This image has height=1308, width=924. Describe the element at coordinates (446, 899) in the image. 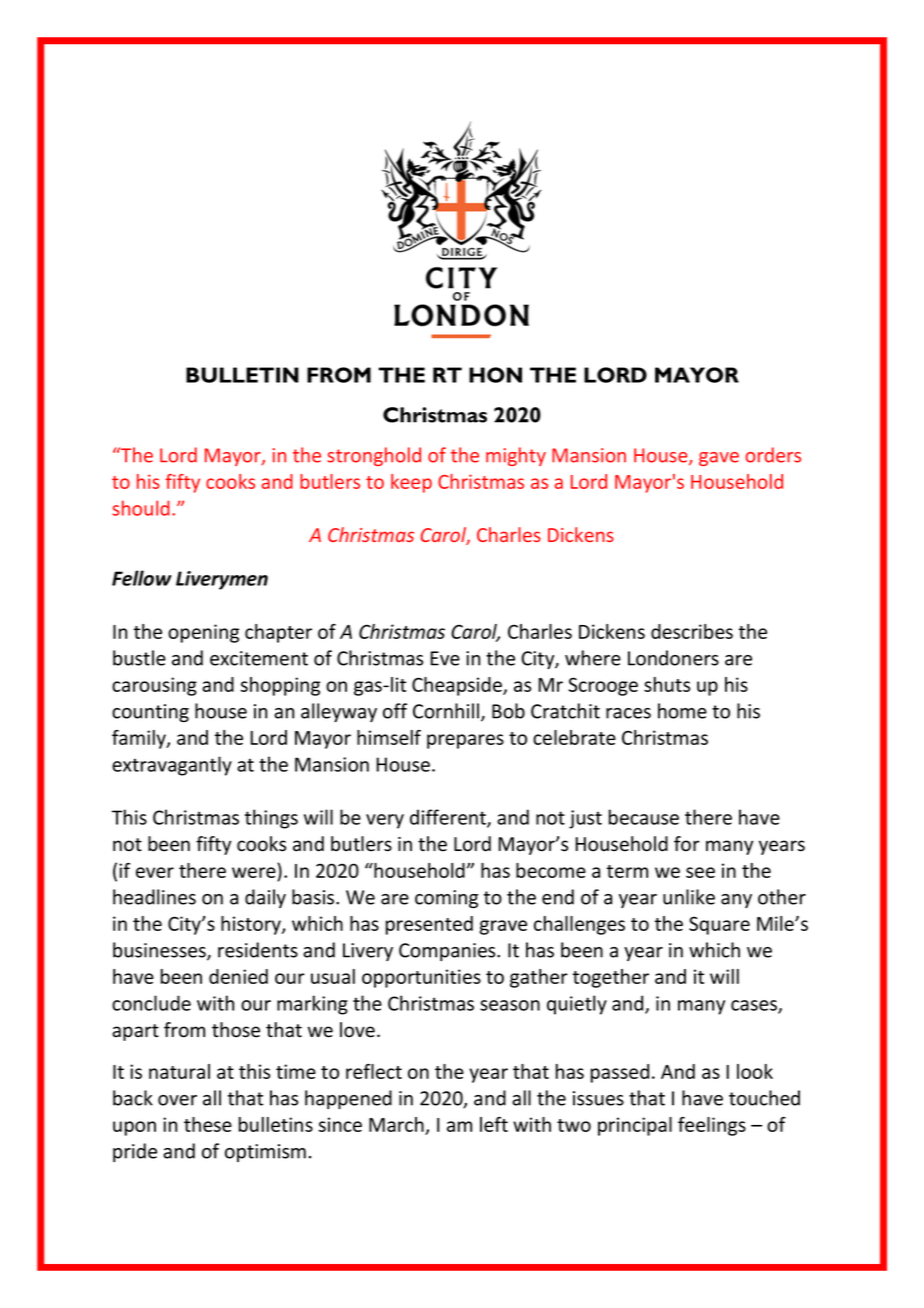

I see `coming` at that location.
